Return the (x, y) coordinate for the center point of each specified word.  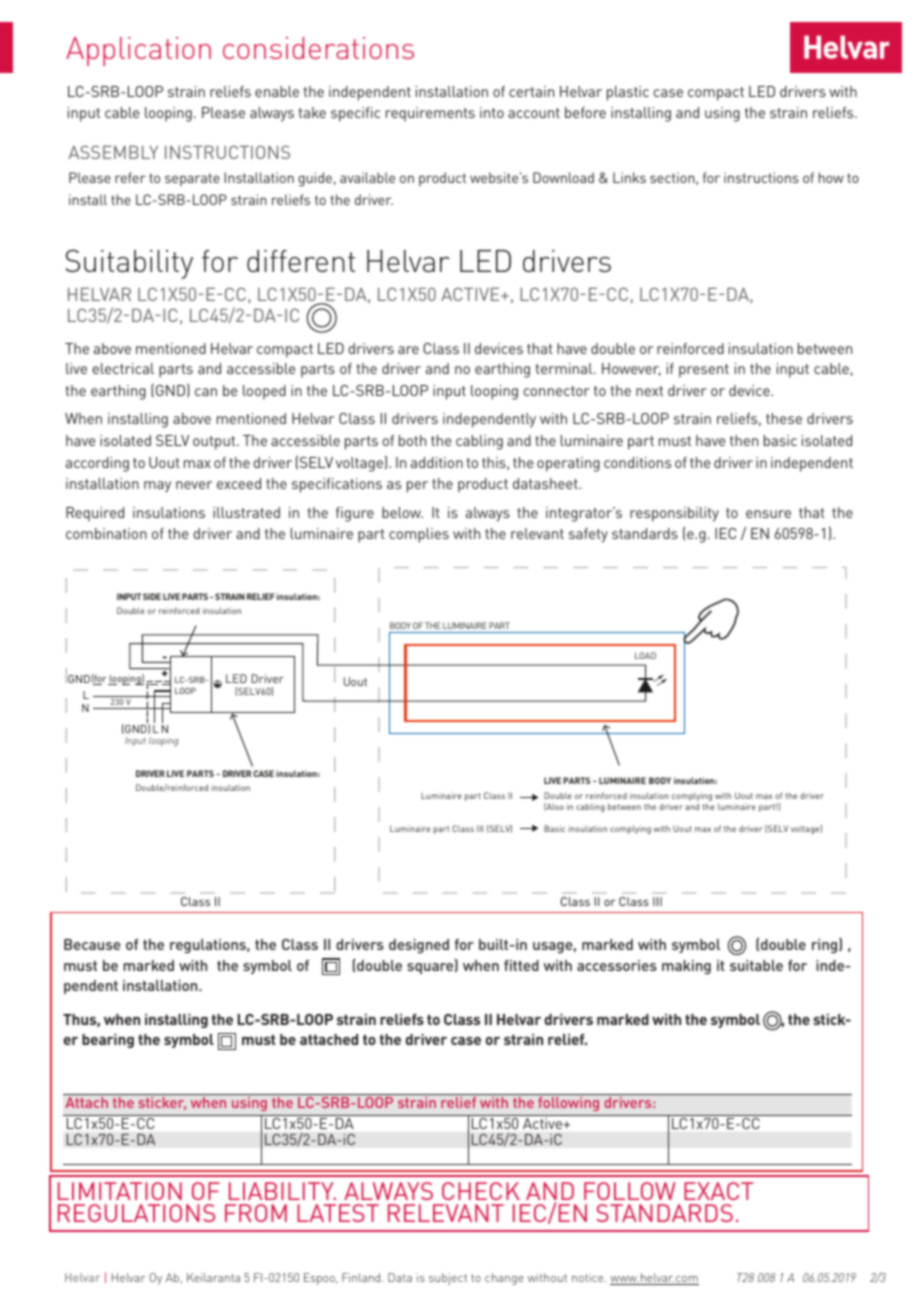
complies (419, 535)
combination (106, 533)
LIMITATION (120, 1191)
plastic (628, 93)
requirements (430, 114)
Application (138, 51)
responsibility (674, 514)
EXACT (719, 1191)
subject (448, 1279)
